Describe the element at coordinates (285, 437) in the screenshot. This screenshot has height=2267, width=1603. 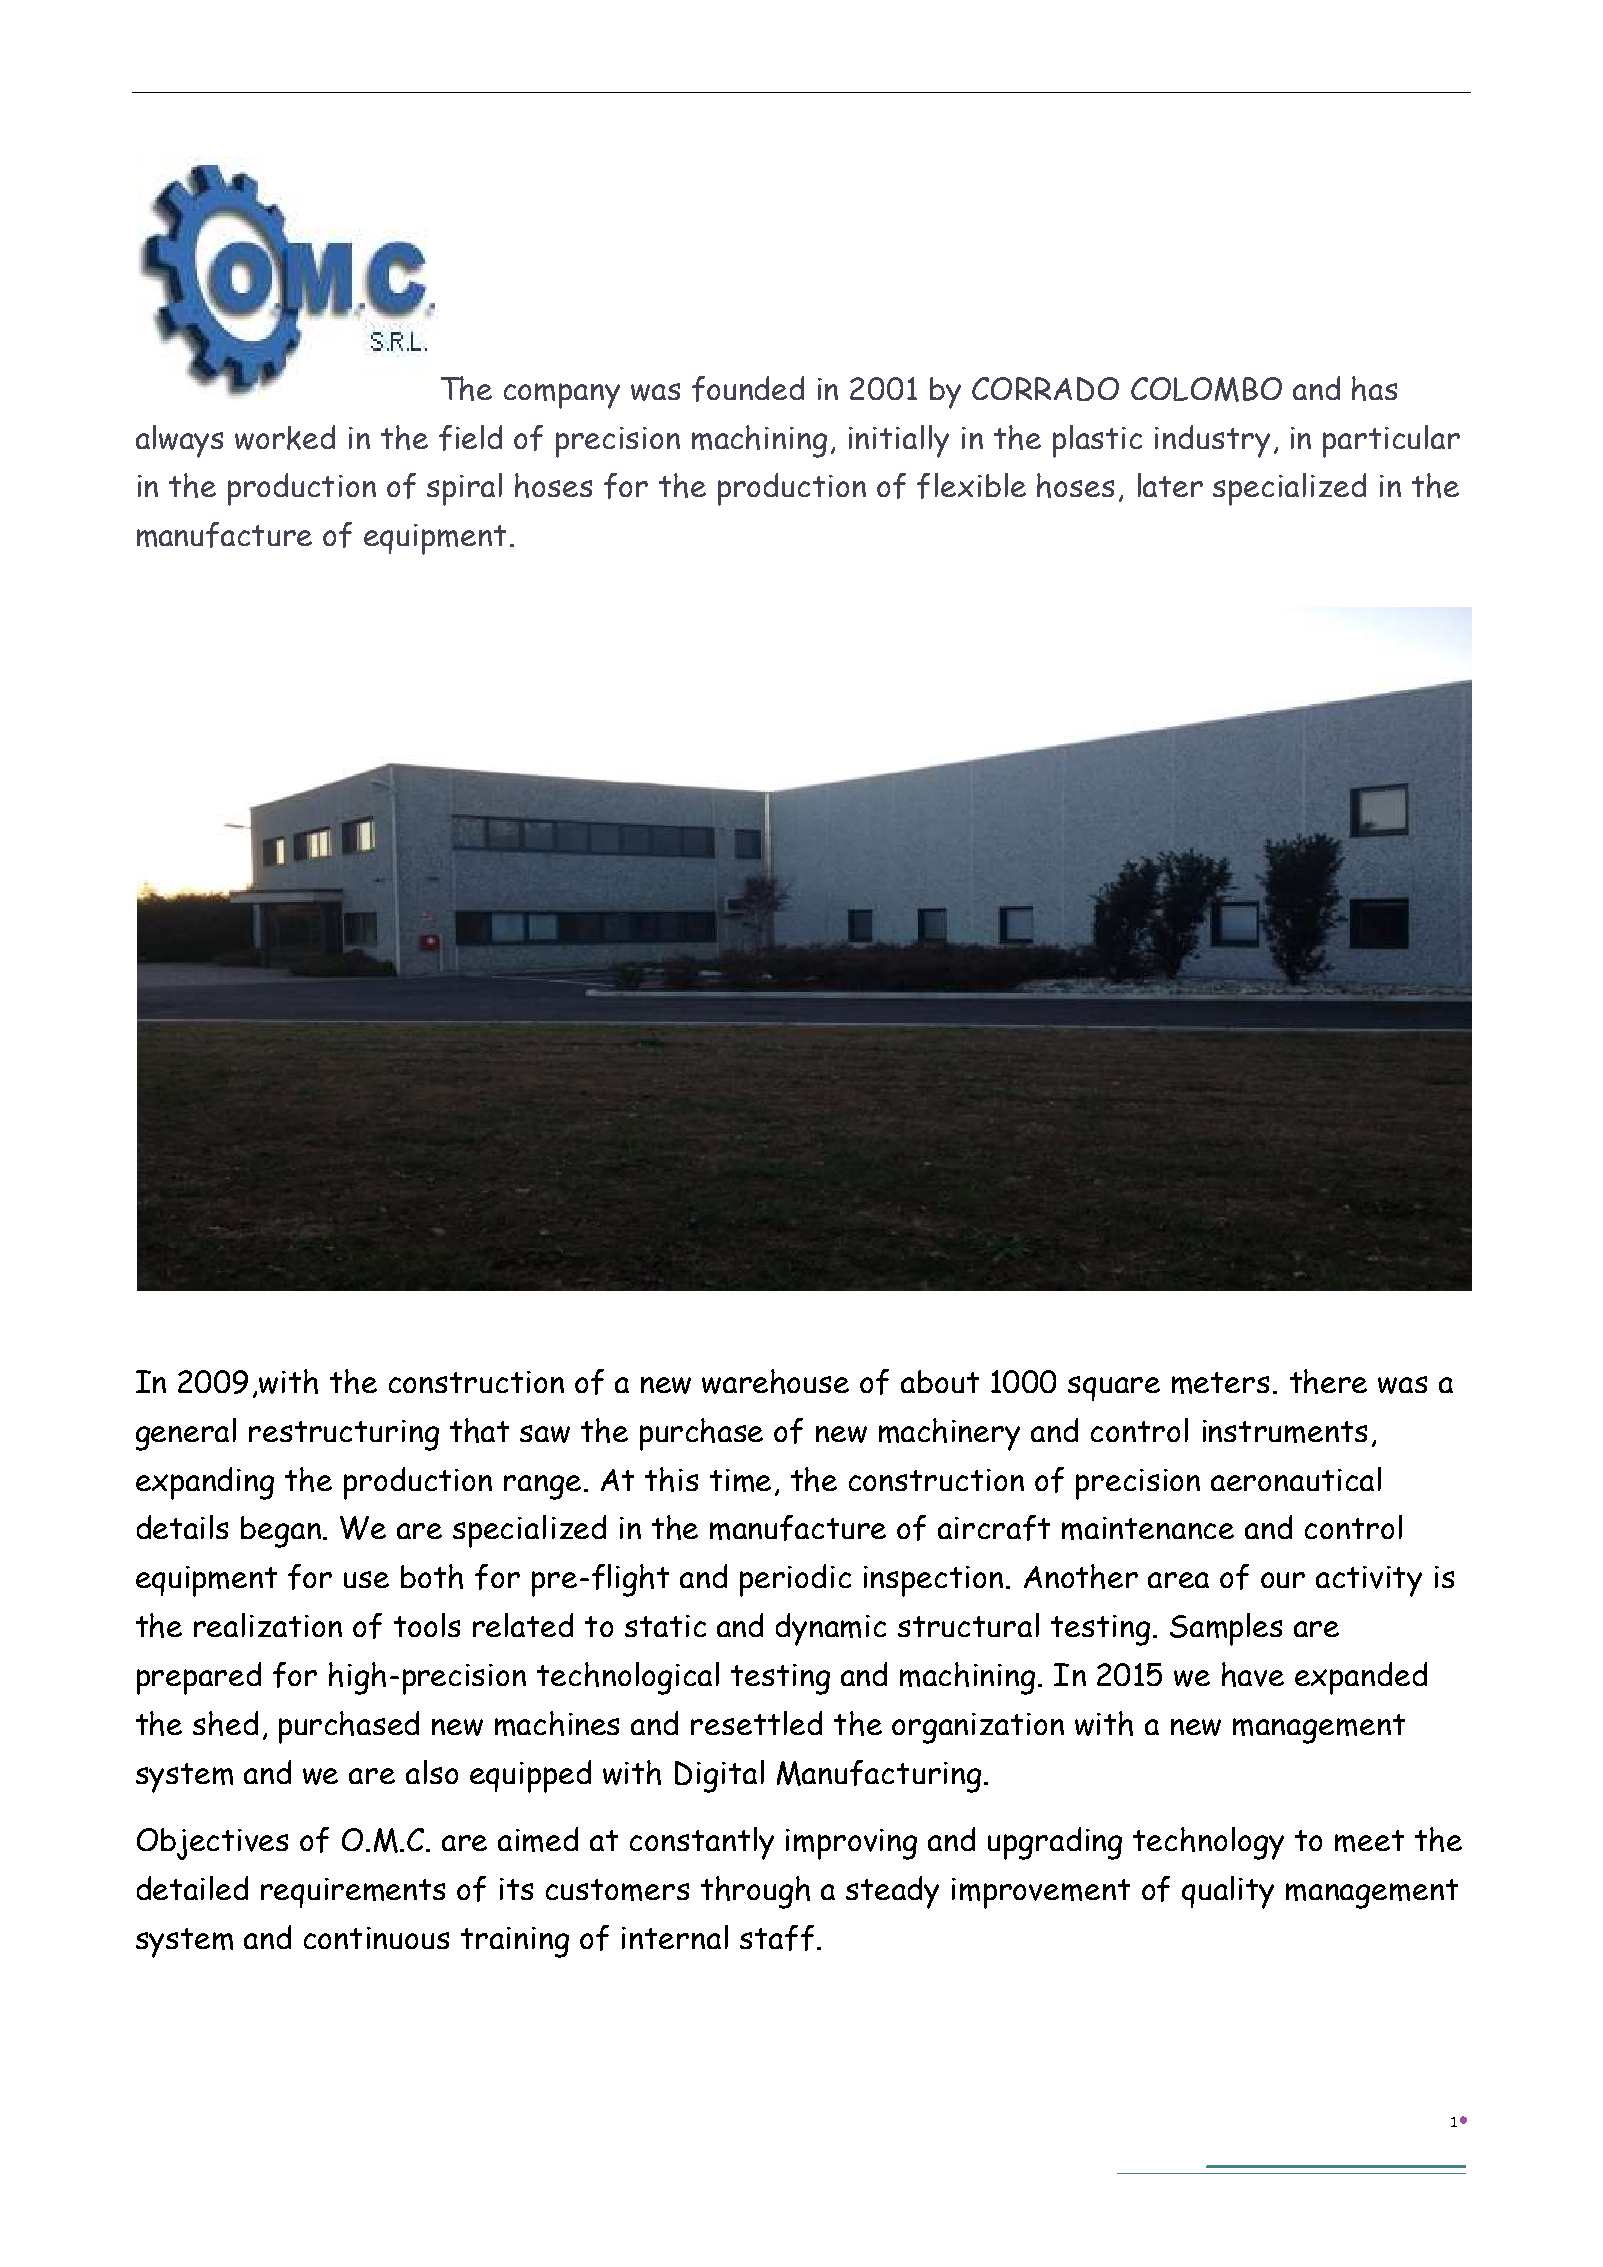
I see `worked` at that location.
